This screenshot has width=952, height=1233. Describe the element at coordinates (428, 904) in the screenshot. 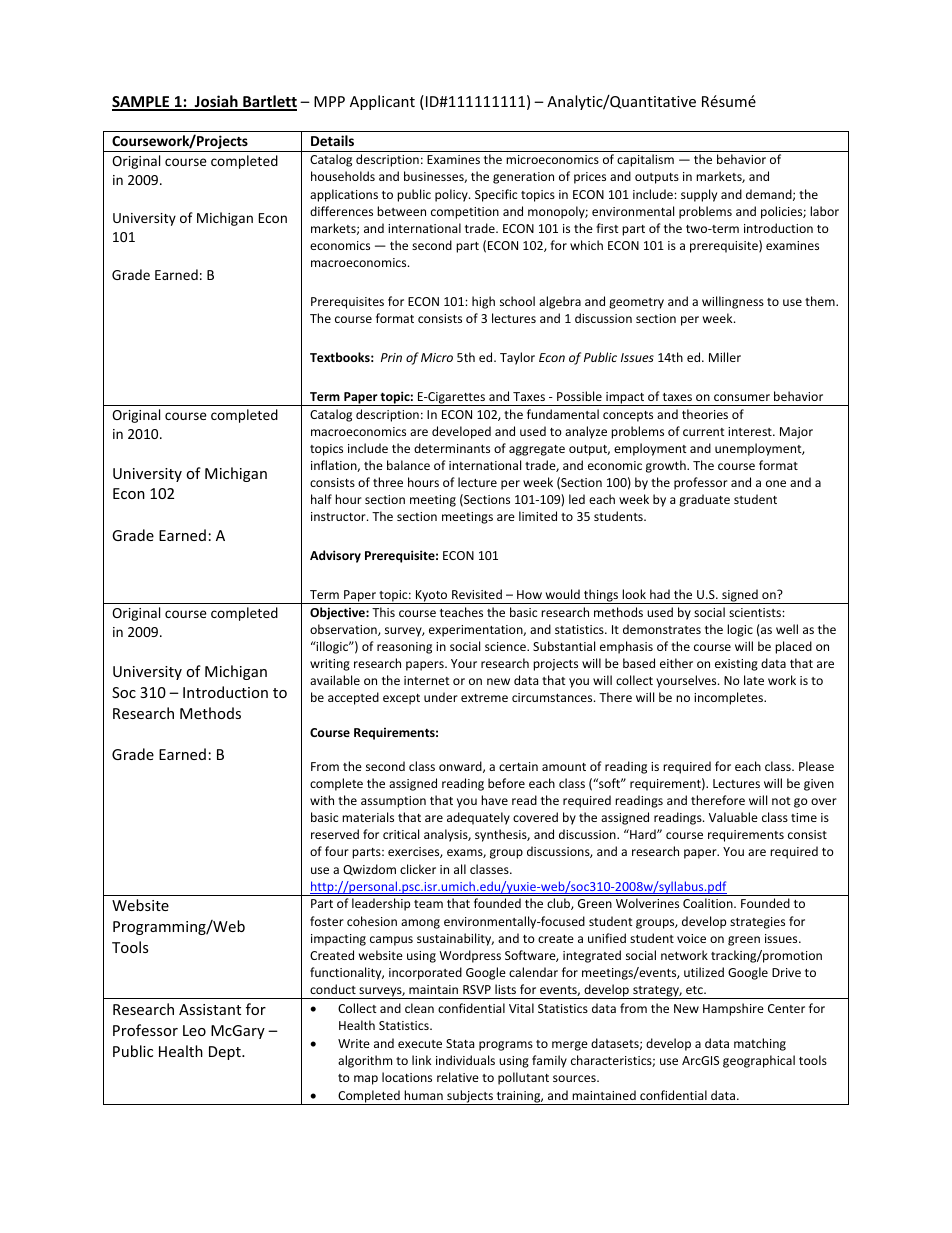

I see `team` at that location.
